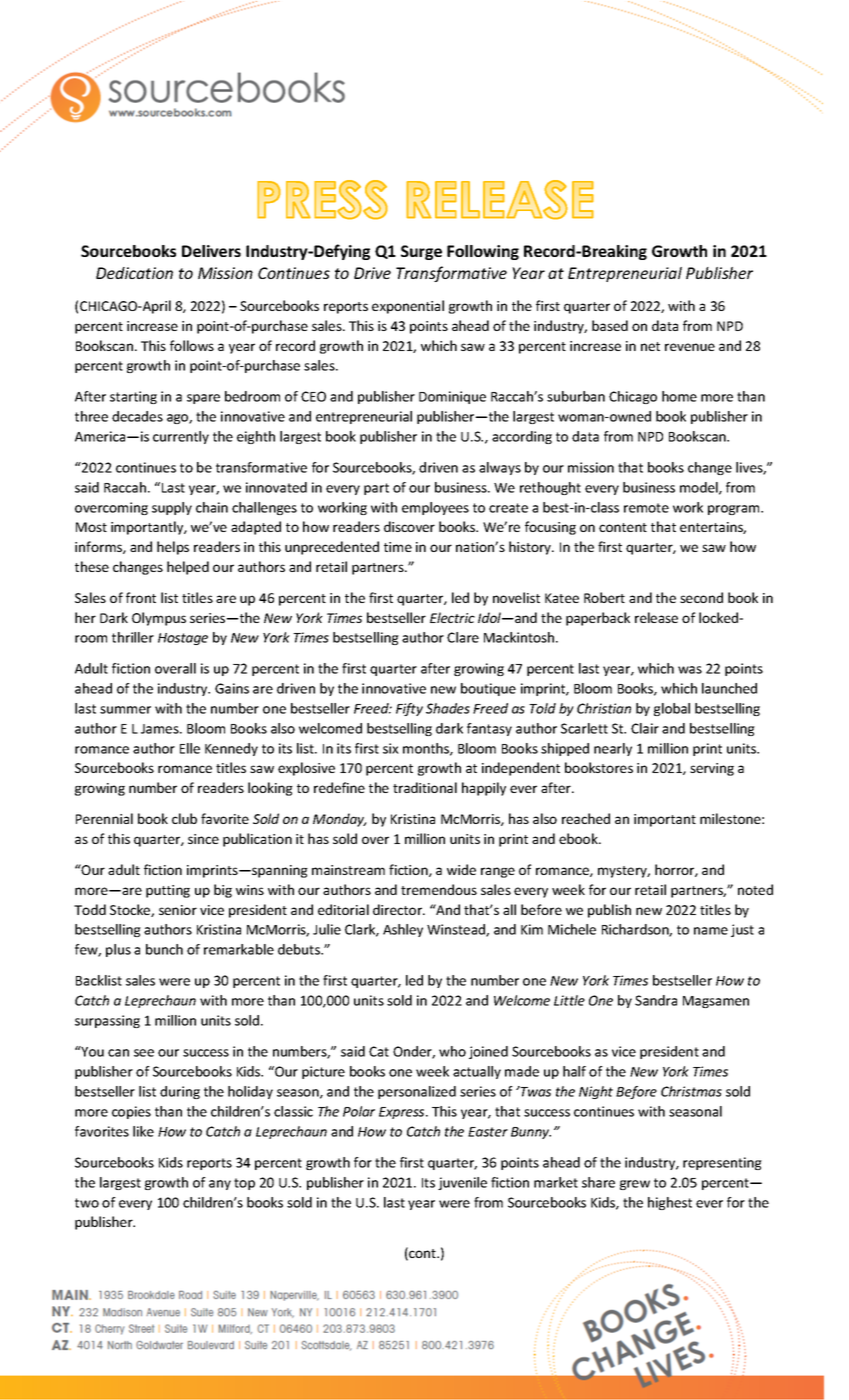 This page has height=1400, width=849. I want to click on Fifty, so click(409, 709).
